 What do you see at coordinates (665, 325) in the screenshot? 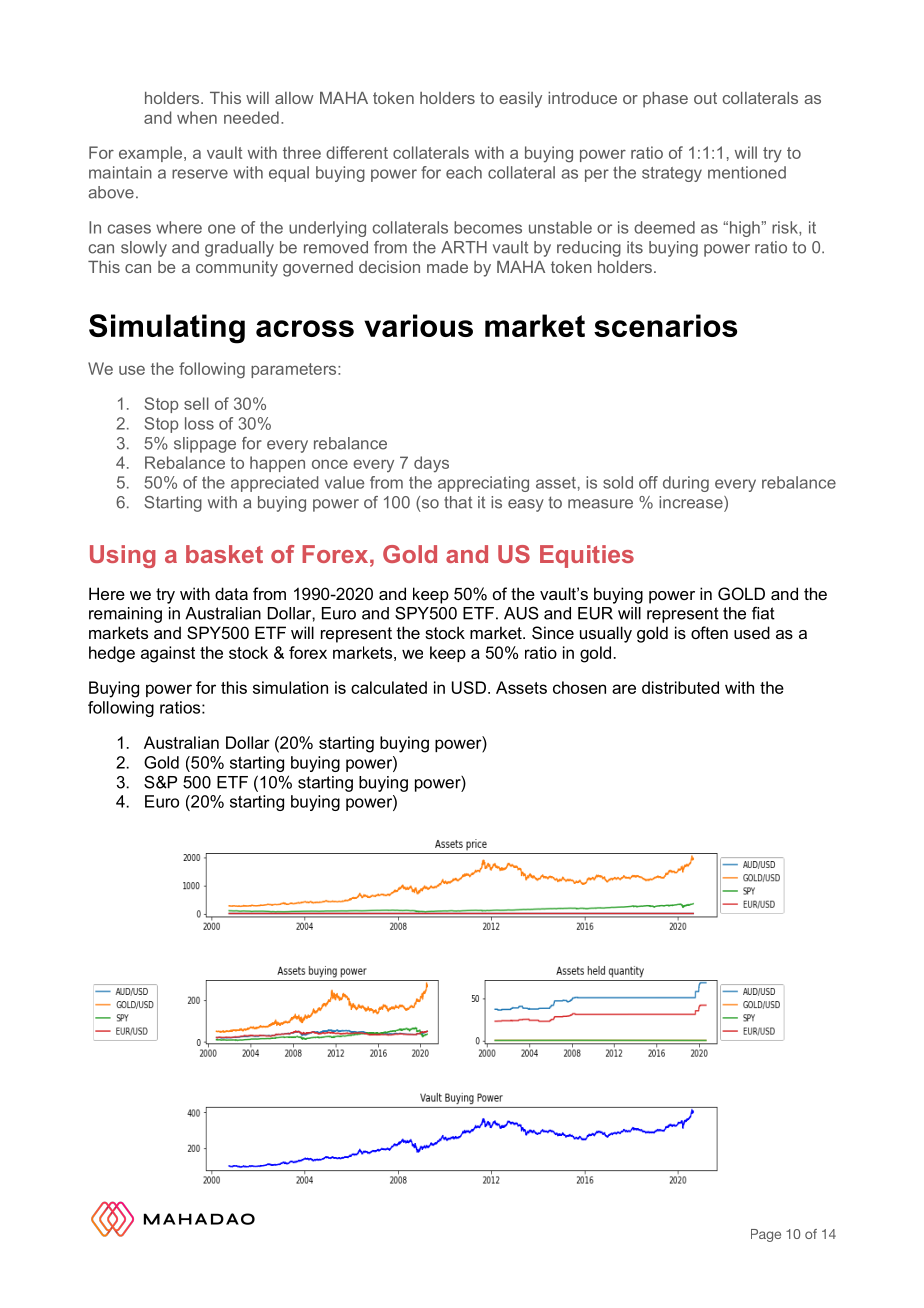
I see `scenarios` at bounding box center [665, 325].
